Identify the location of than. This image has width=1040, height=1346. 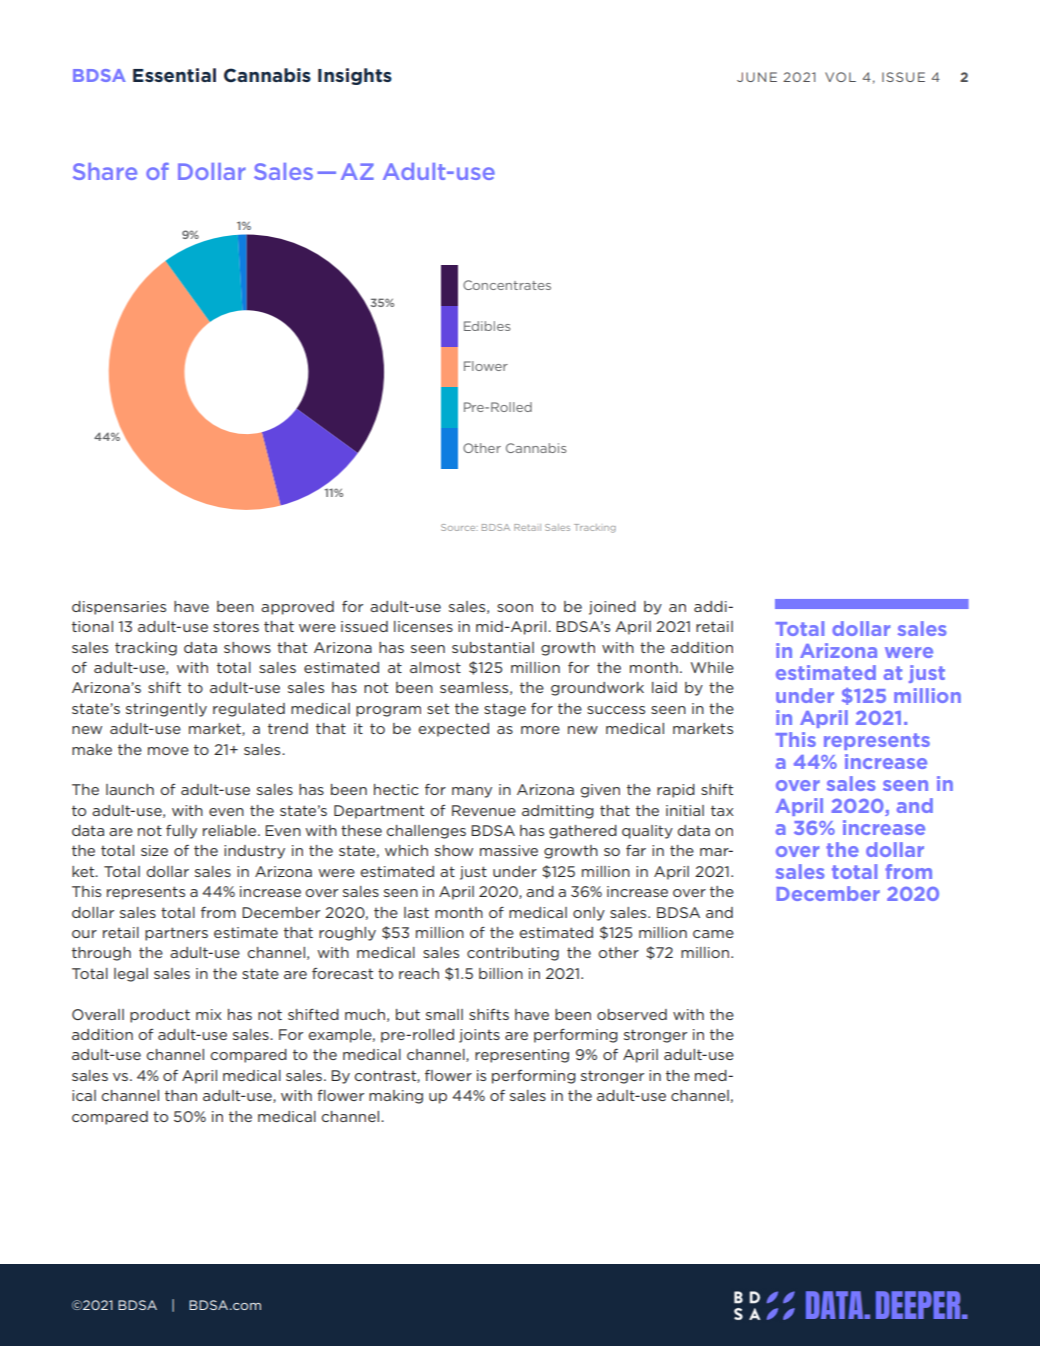
(181, 1095).
